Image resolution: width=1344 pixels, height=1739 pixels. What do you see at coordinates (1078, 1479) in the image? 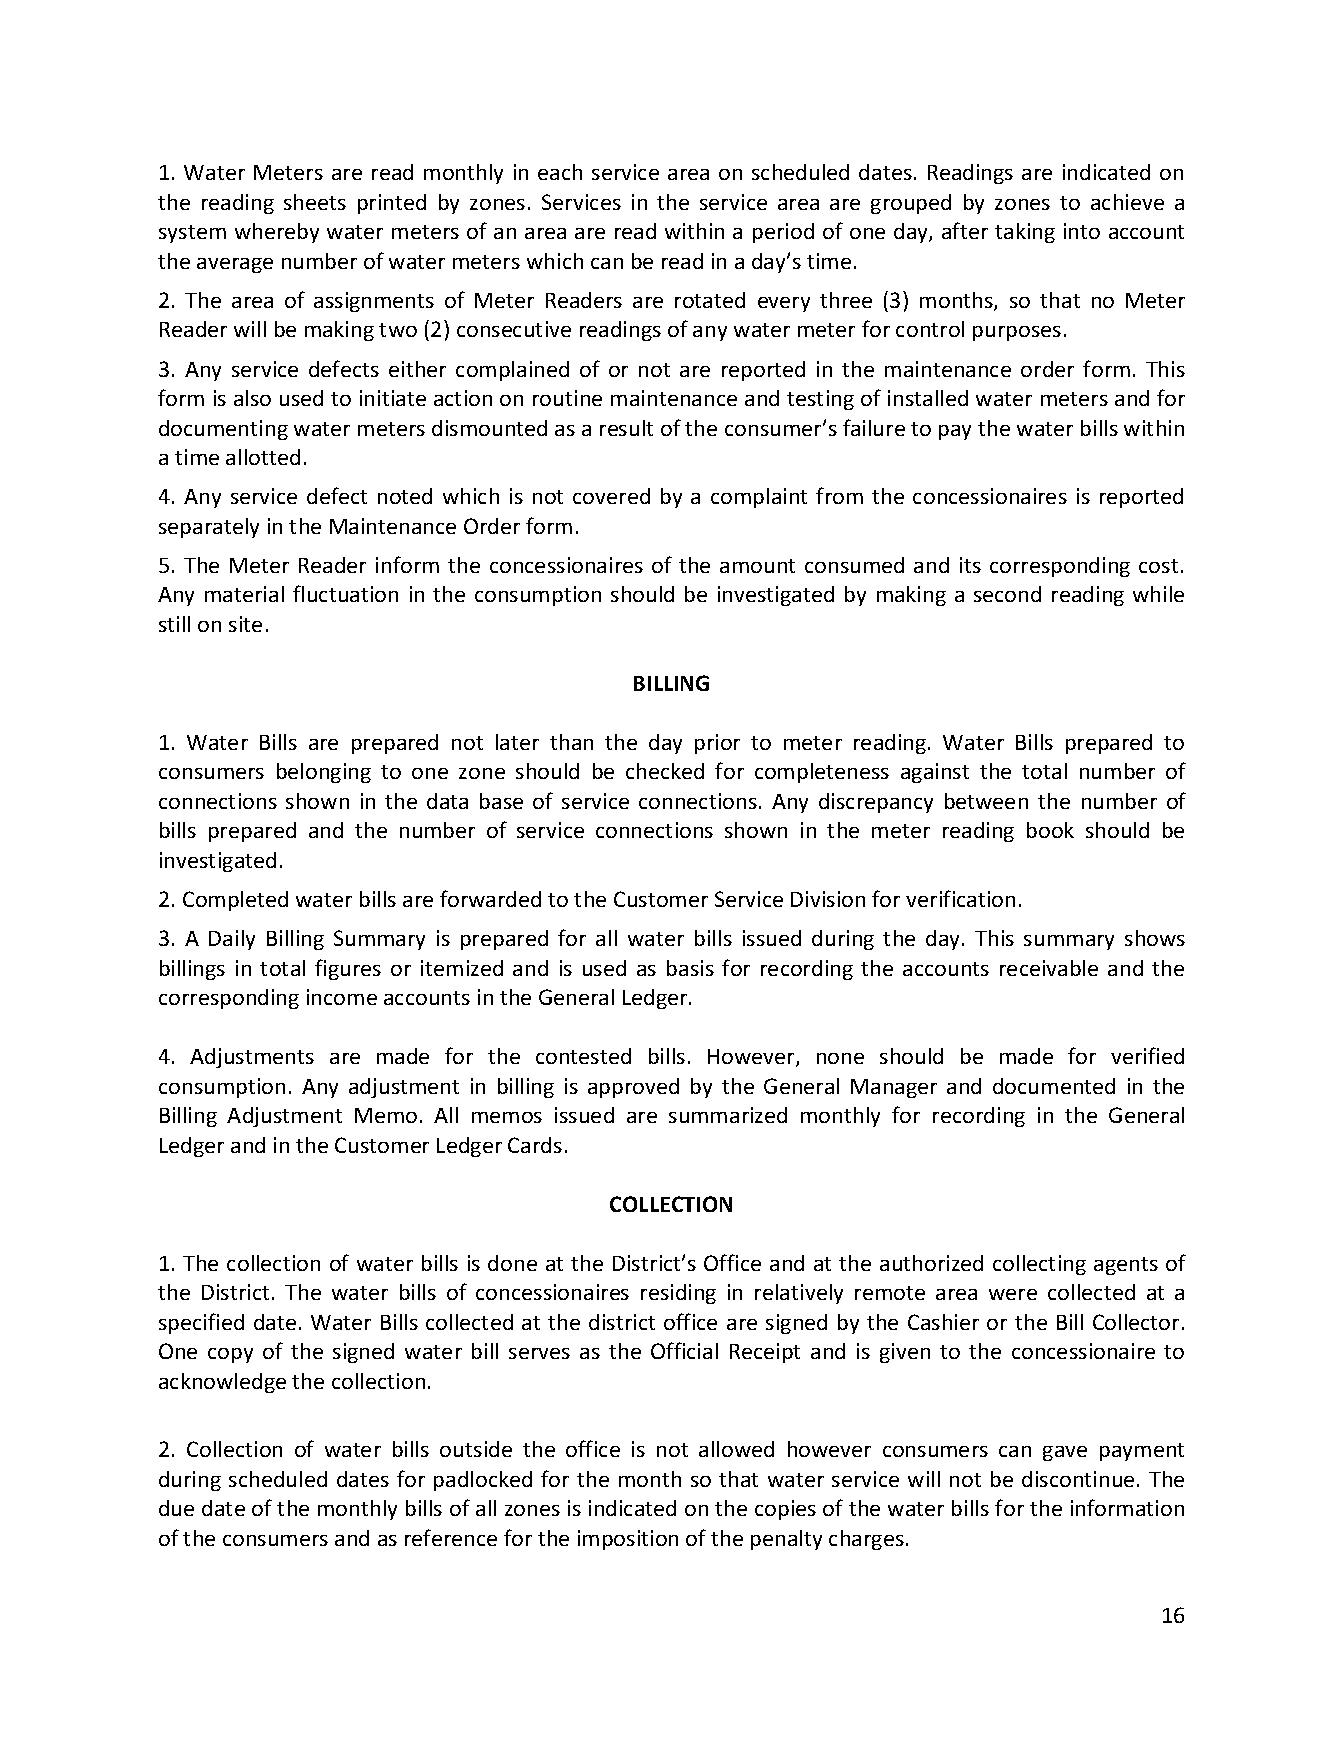
I see `discontinue` at bounding box center [1078, 1479].
